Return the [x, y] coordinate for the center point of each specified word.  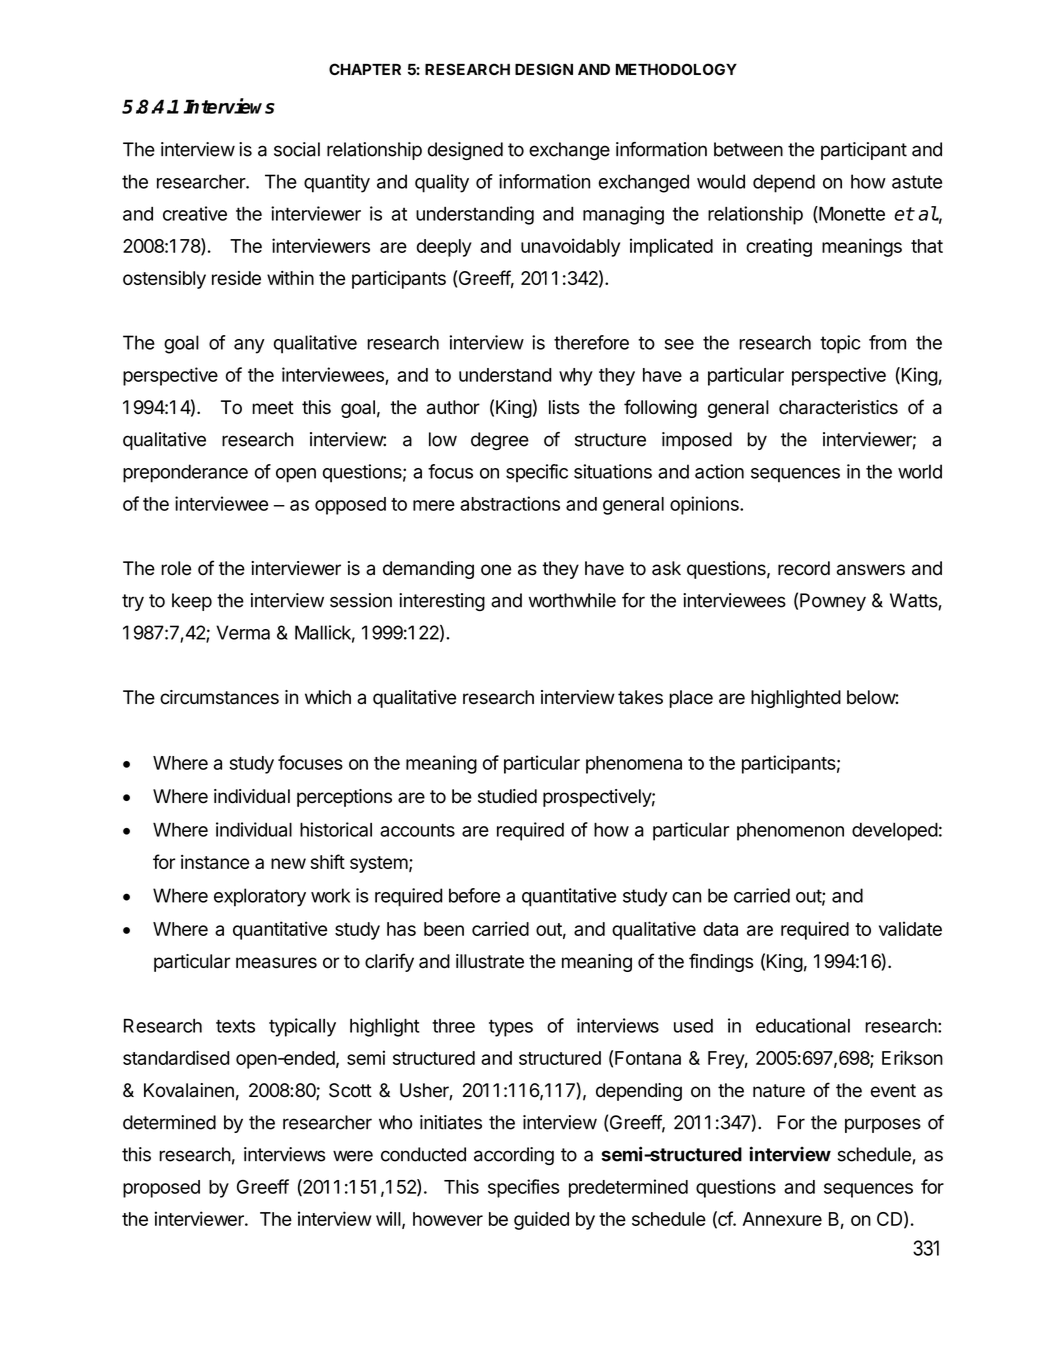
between [748, 149]
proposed [161, 1189]
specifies [523, 1188]
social [297, 149]
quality [442, 183]
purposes [883, 1125]
